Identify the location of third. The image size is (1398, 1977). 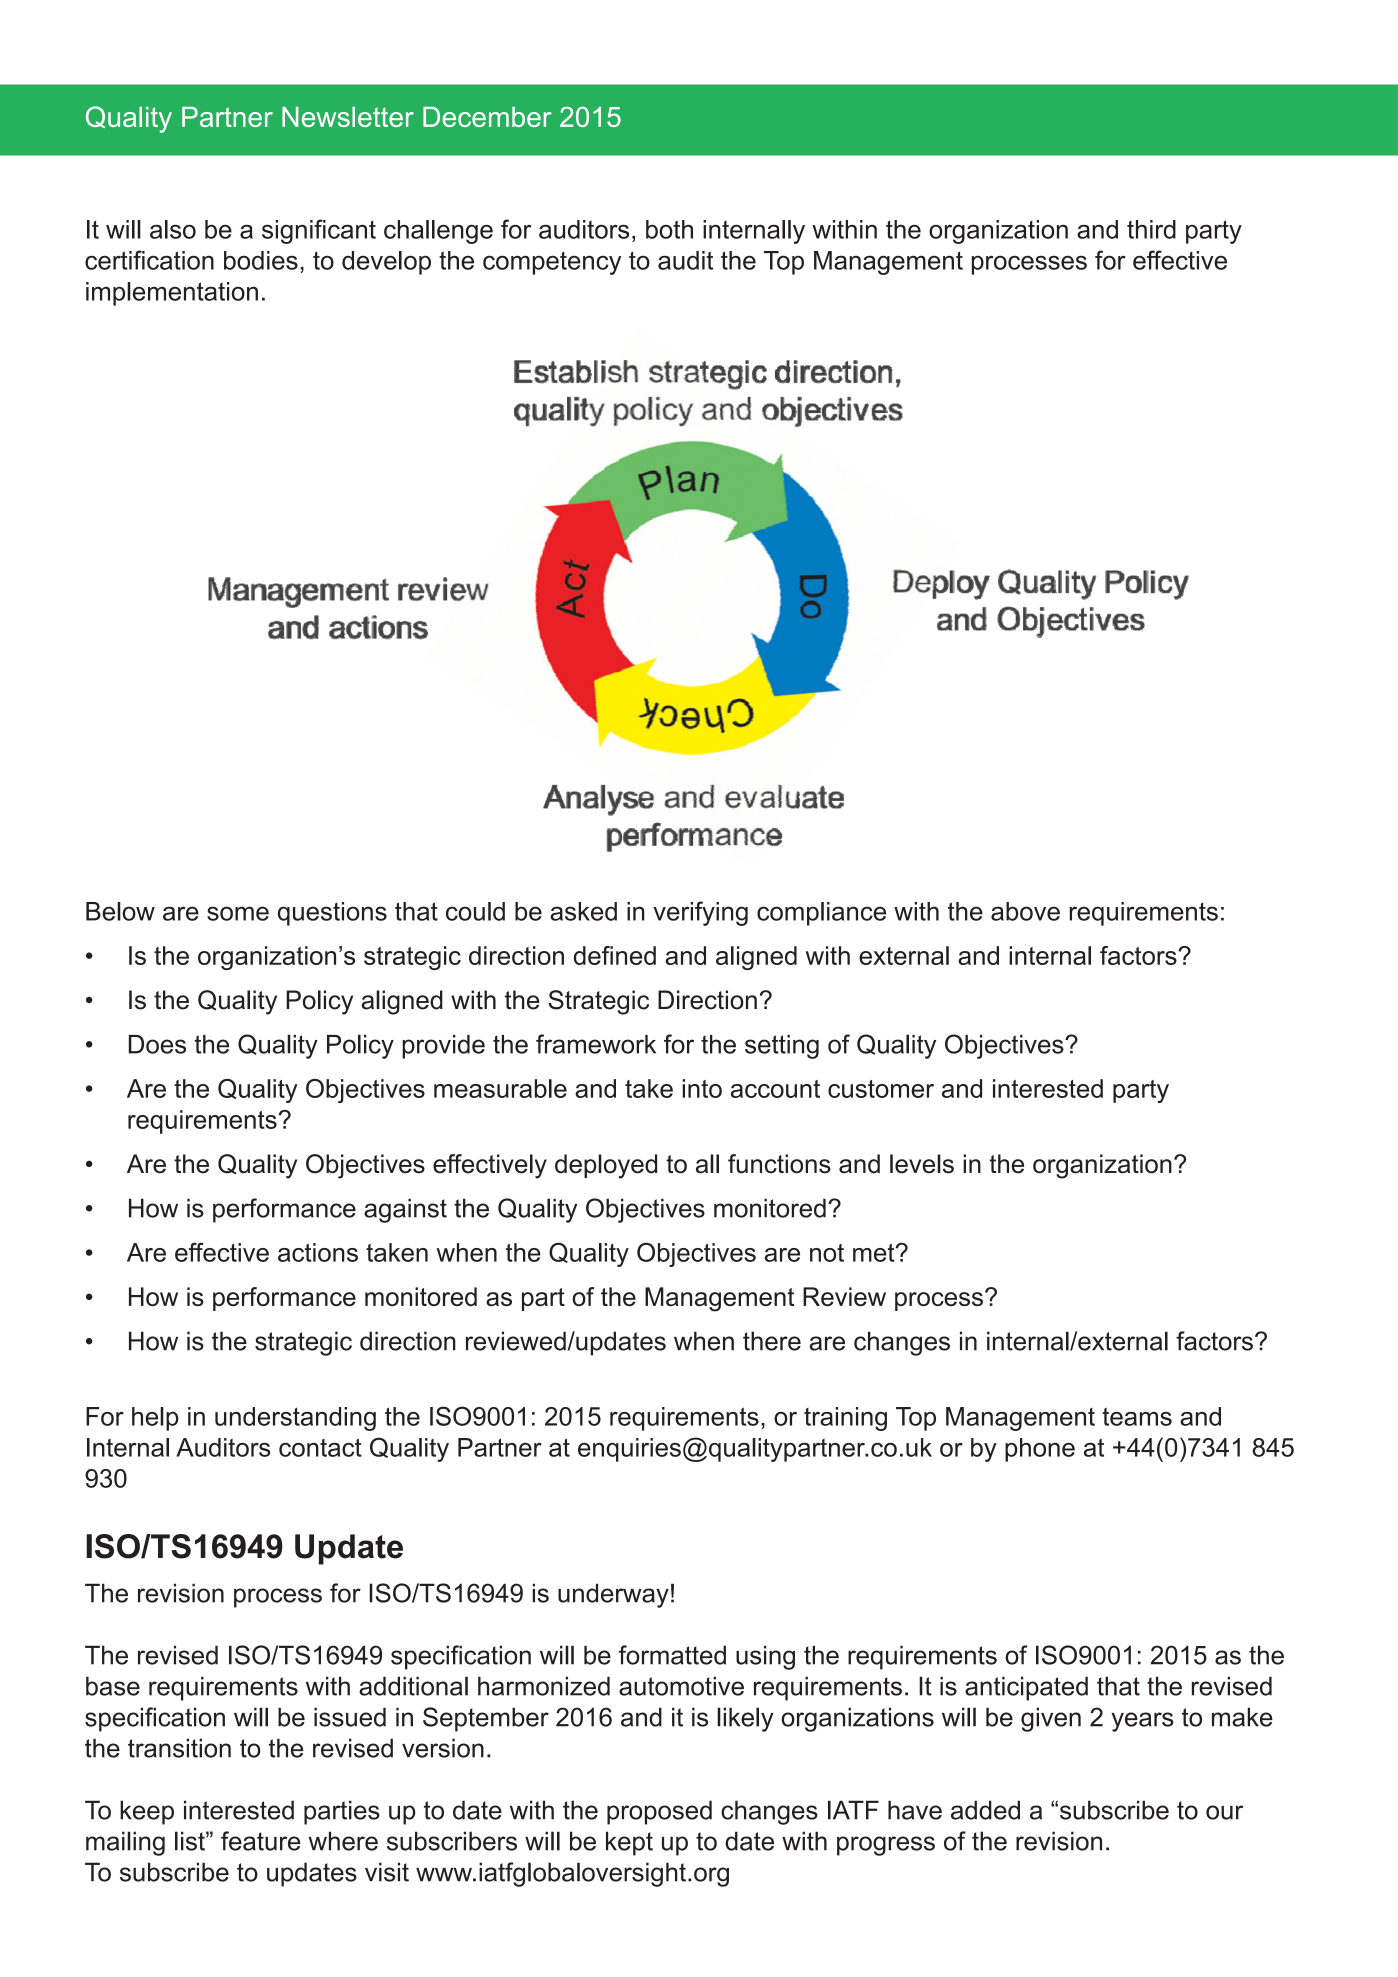
(1151, 229).
